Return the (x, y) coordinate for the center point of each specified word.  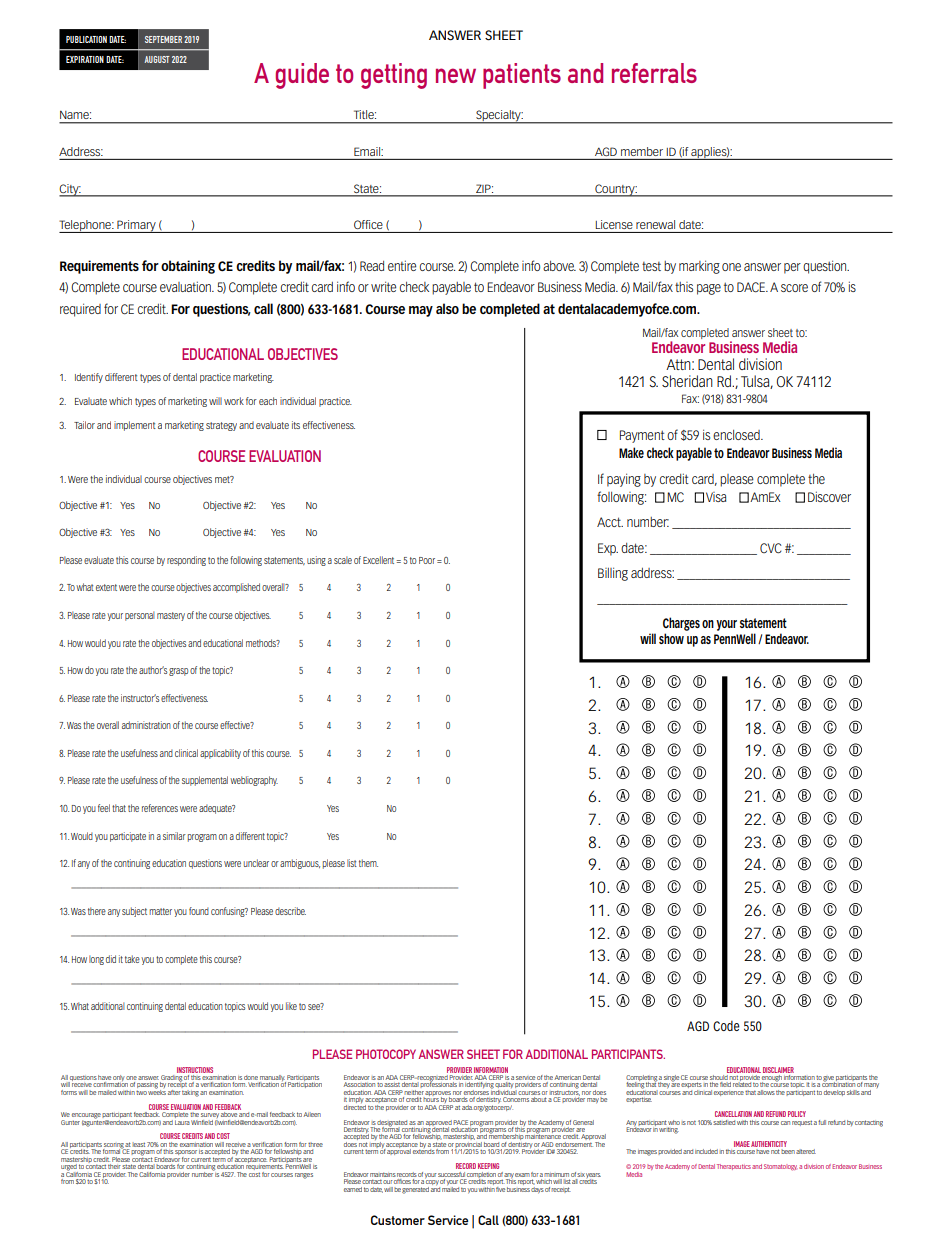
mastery (171, 616)
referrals (654, 73)
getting (394, 76)
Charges (681, 624)
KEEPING (488, 1166)
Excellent (378, 560)
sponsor (186, 1154)
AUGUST (157, 59)
